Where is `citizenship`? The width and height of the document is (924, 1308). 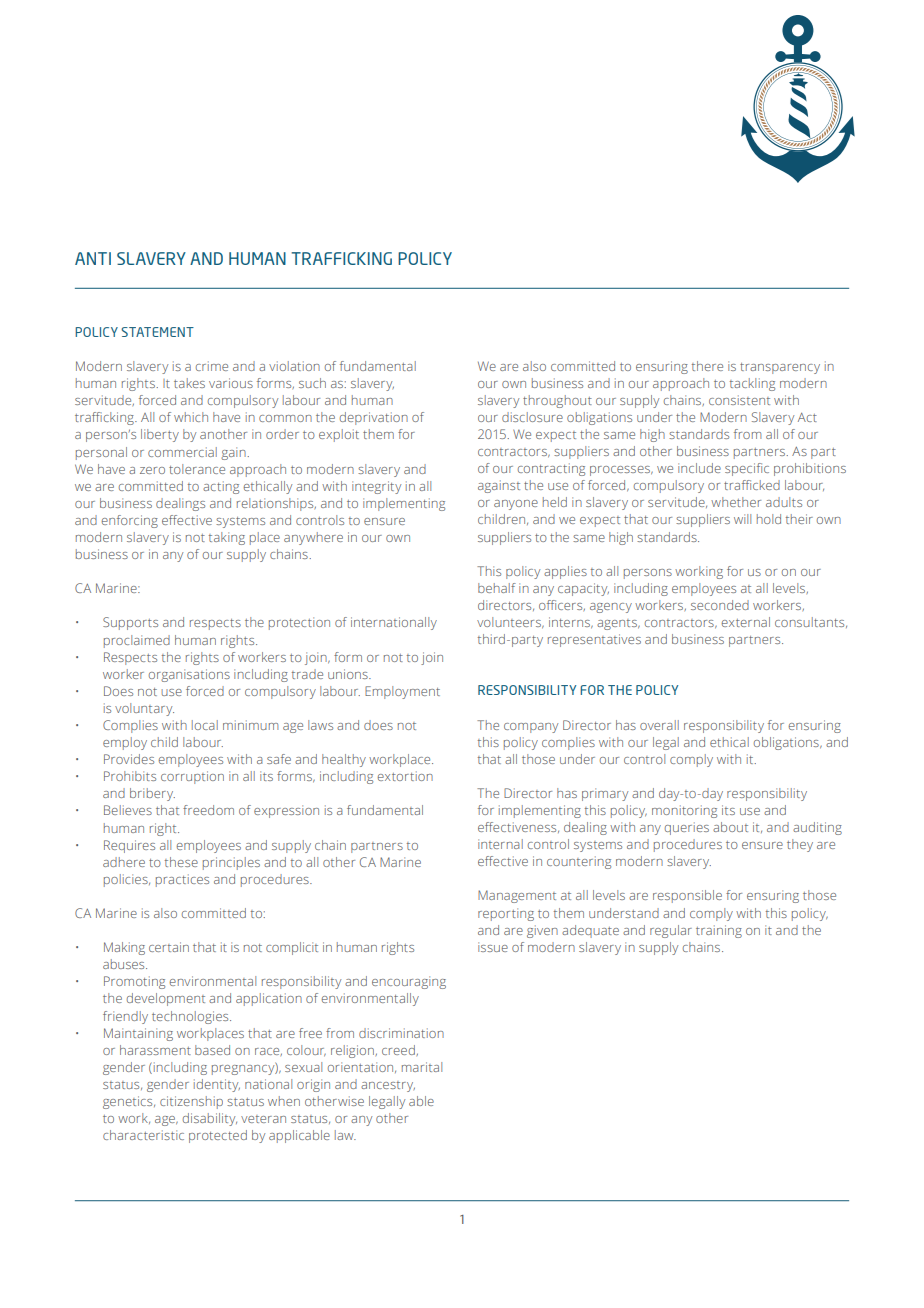
citizenship is located at coordinates (191, 1102).
